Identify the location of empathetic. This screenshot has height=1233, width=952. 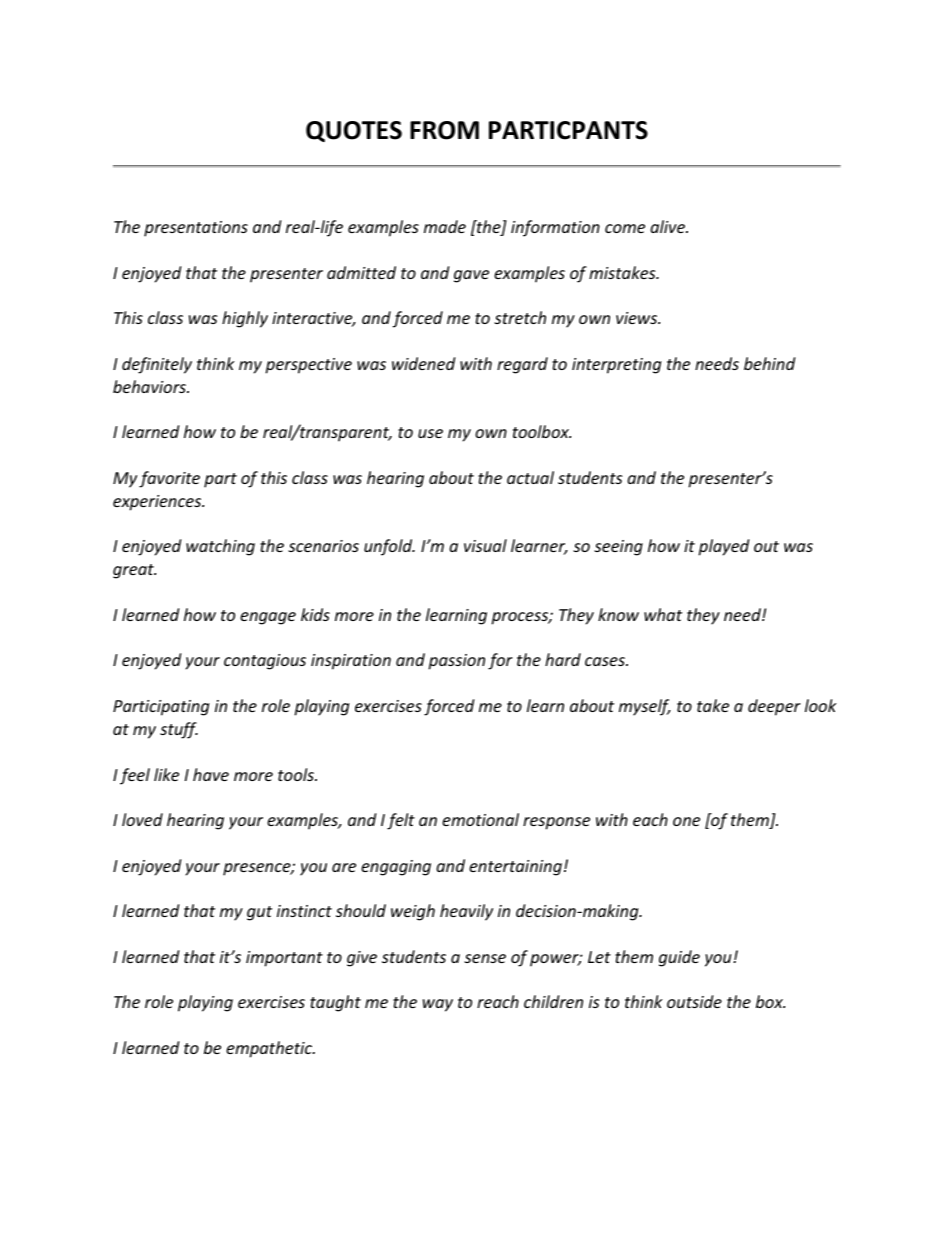
(270, 1049).
